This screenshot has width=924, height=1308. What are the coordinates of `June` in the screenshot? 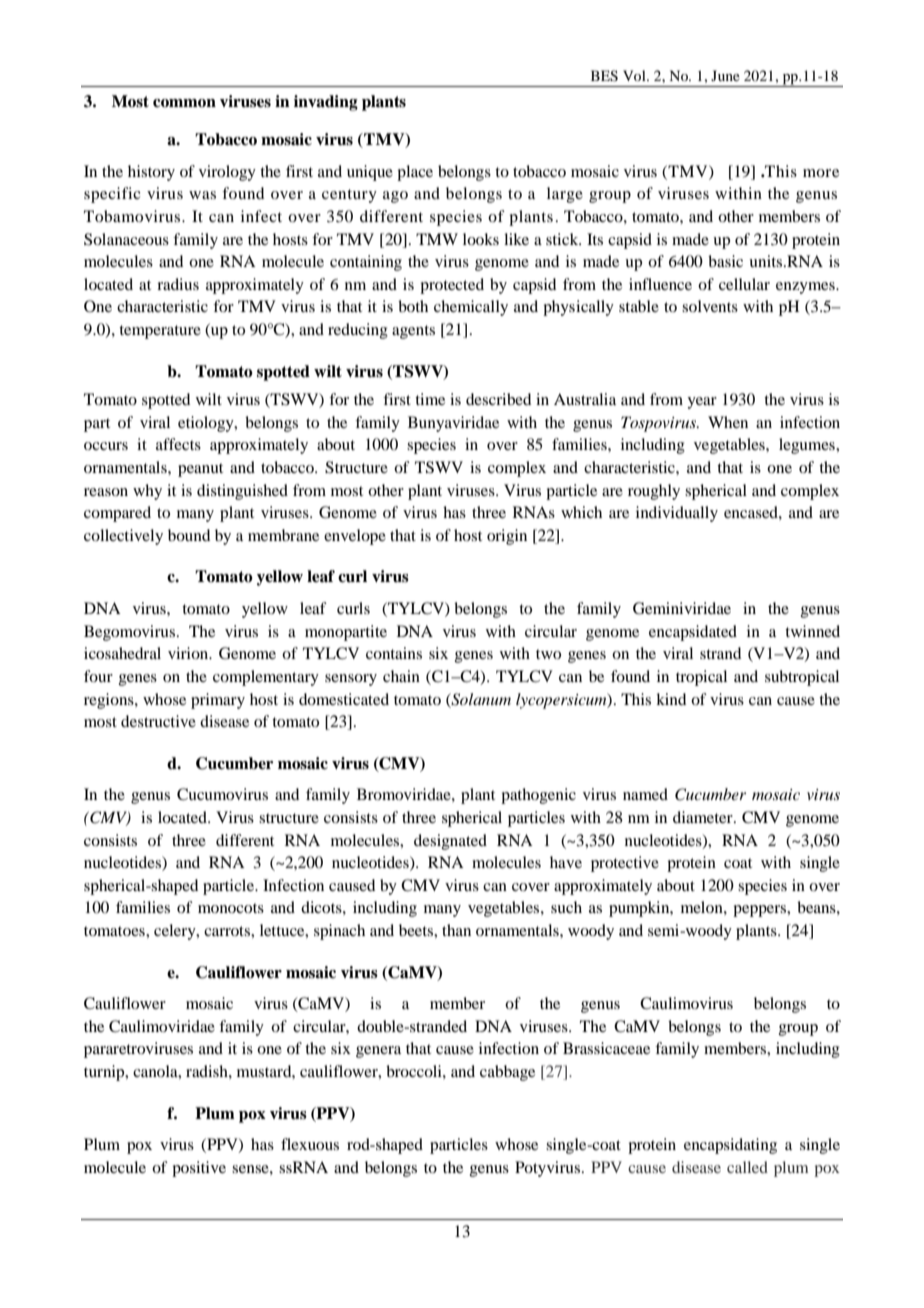 It's located at (725, 75).
